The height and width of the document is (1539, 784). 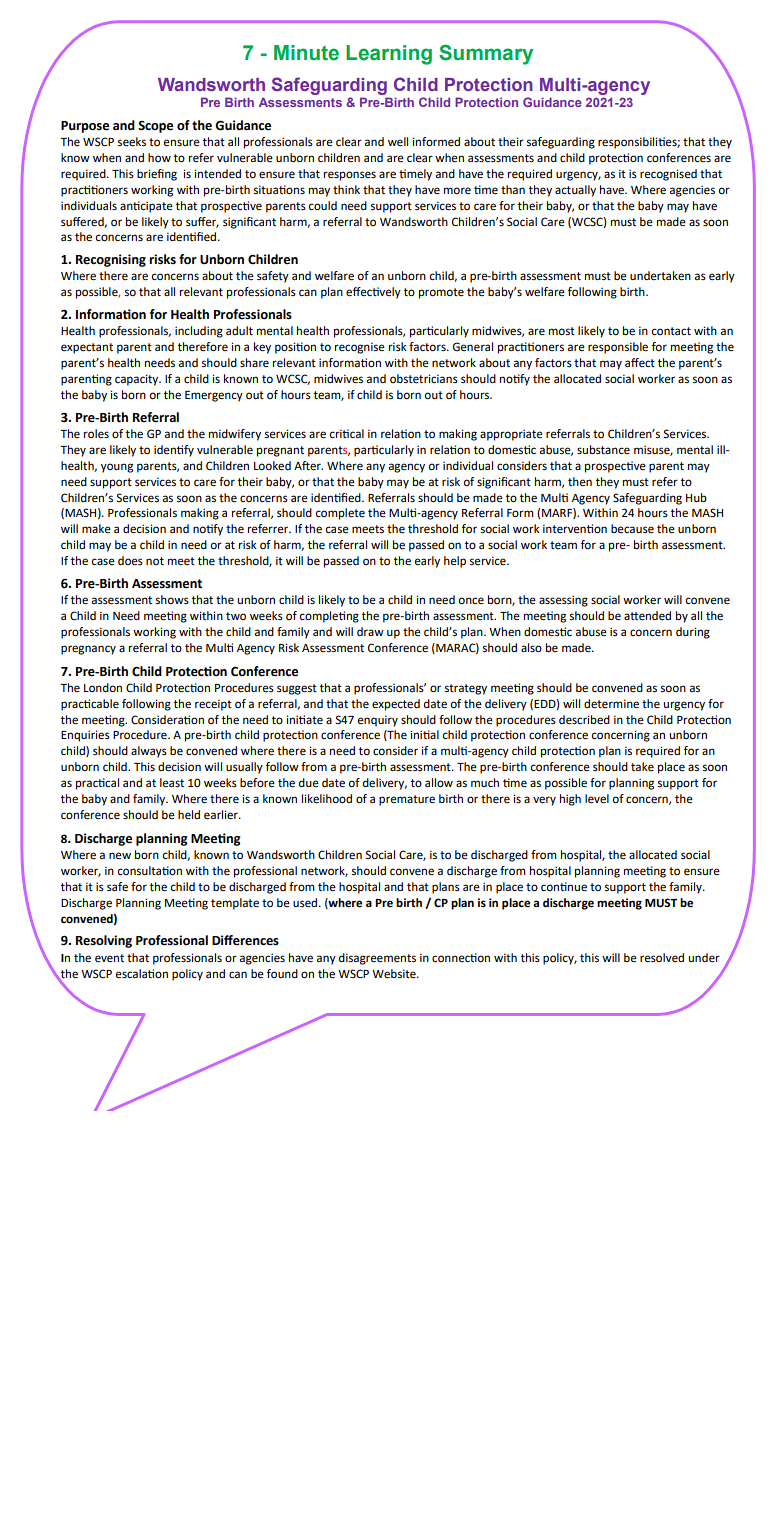 What do you see at coordinates (155, 127) in the document?
I see `Scope` at bounding box center [155, 127].
